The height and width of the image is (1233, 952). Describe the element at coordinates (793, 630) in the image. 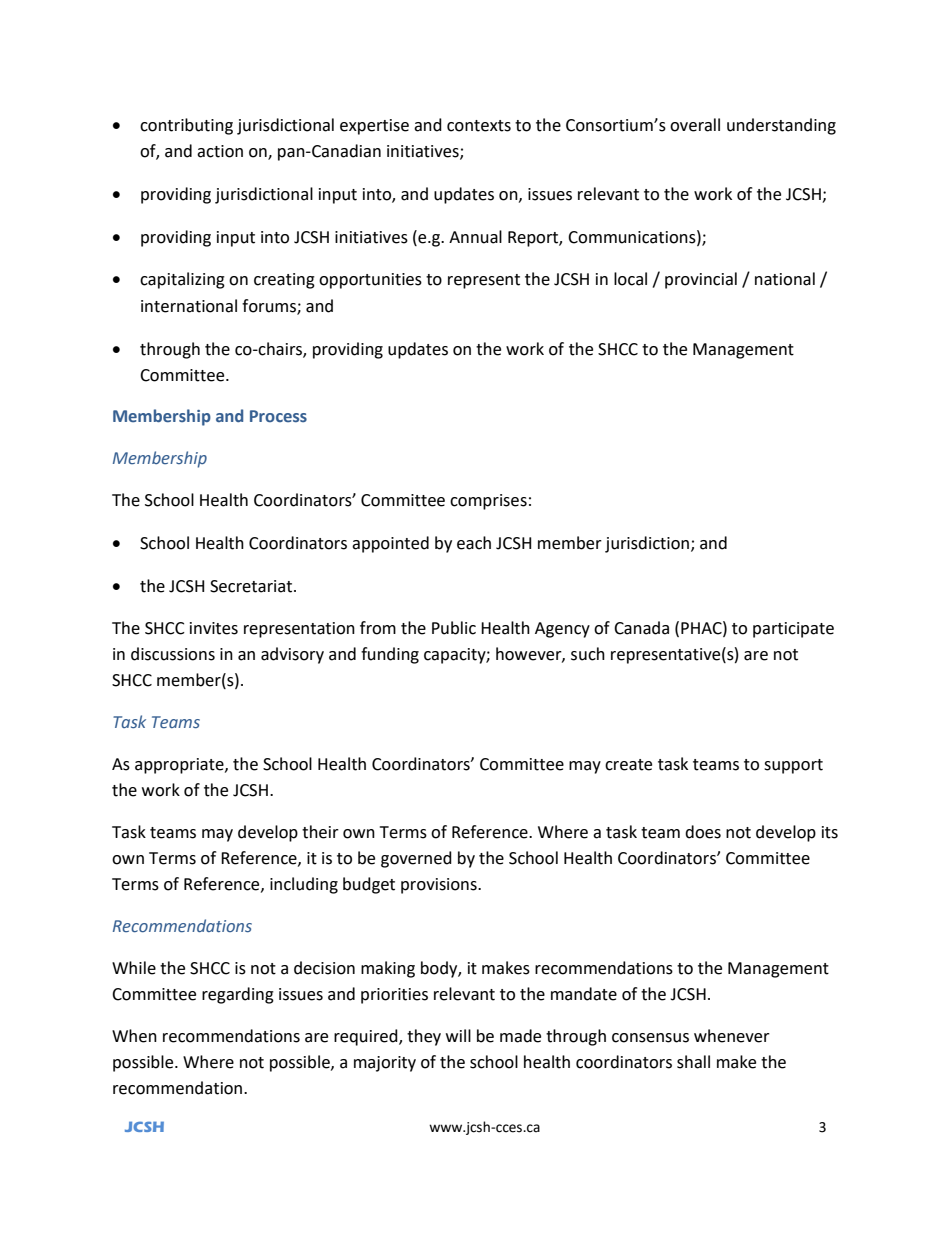

I see `participate` at that location.
